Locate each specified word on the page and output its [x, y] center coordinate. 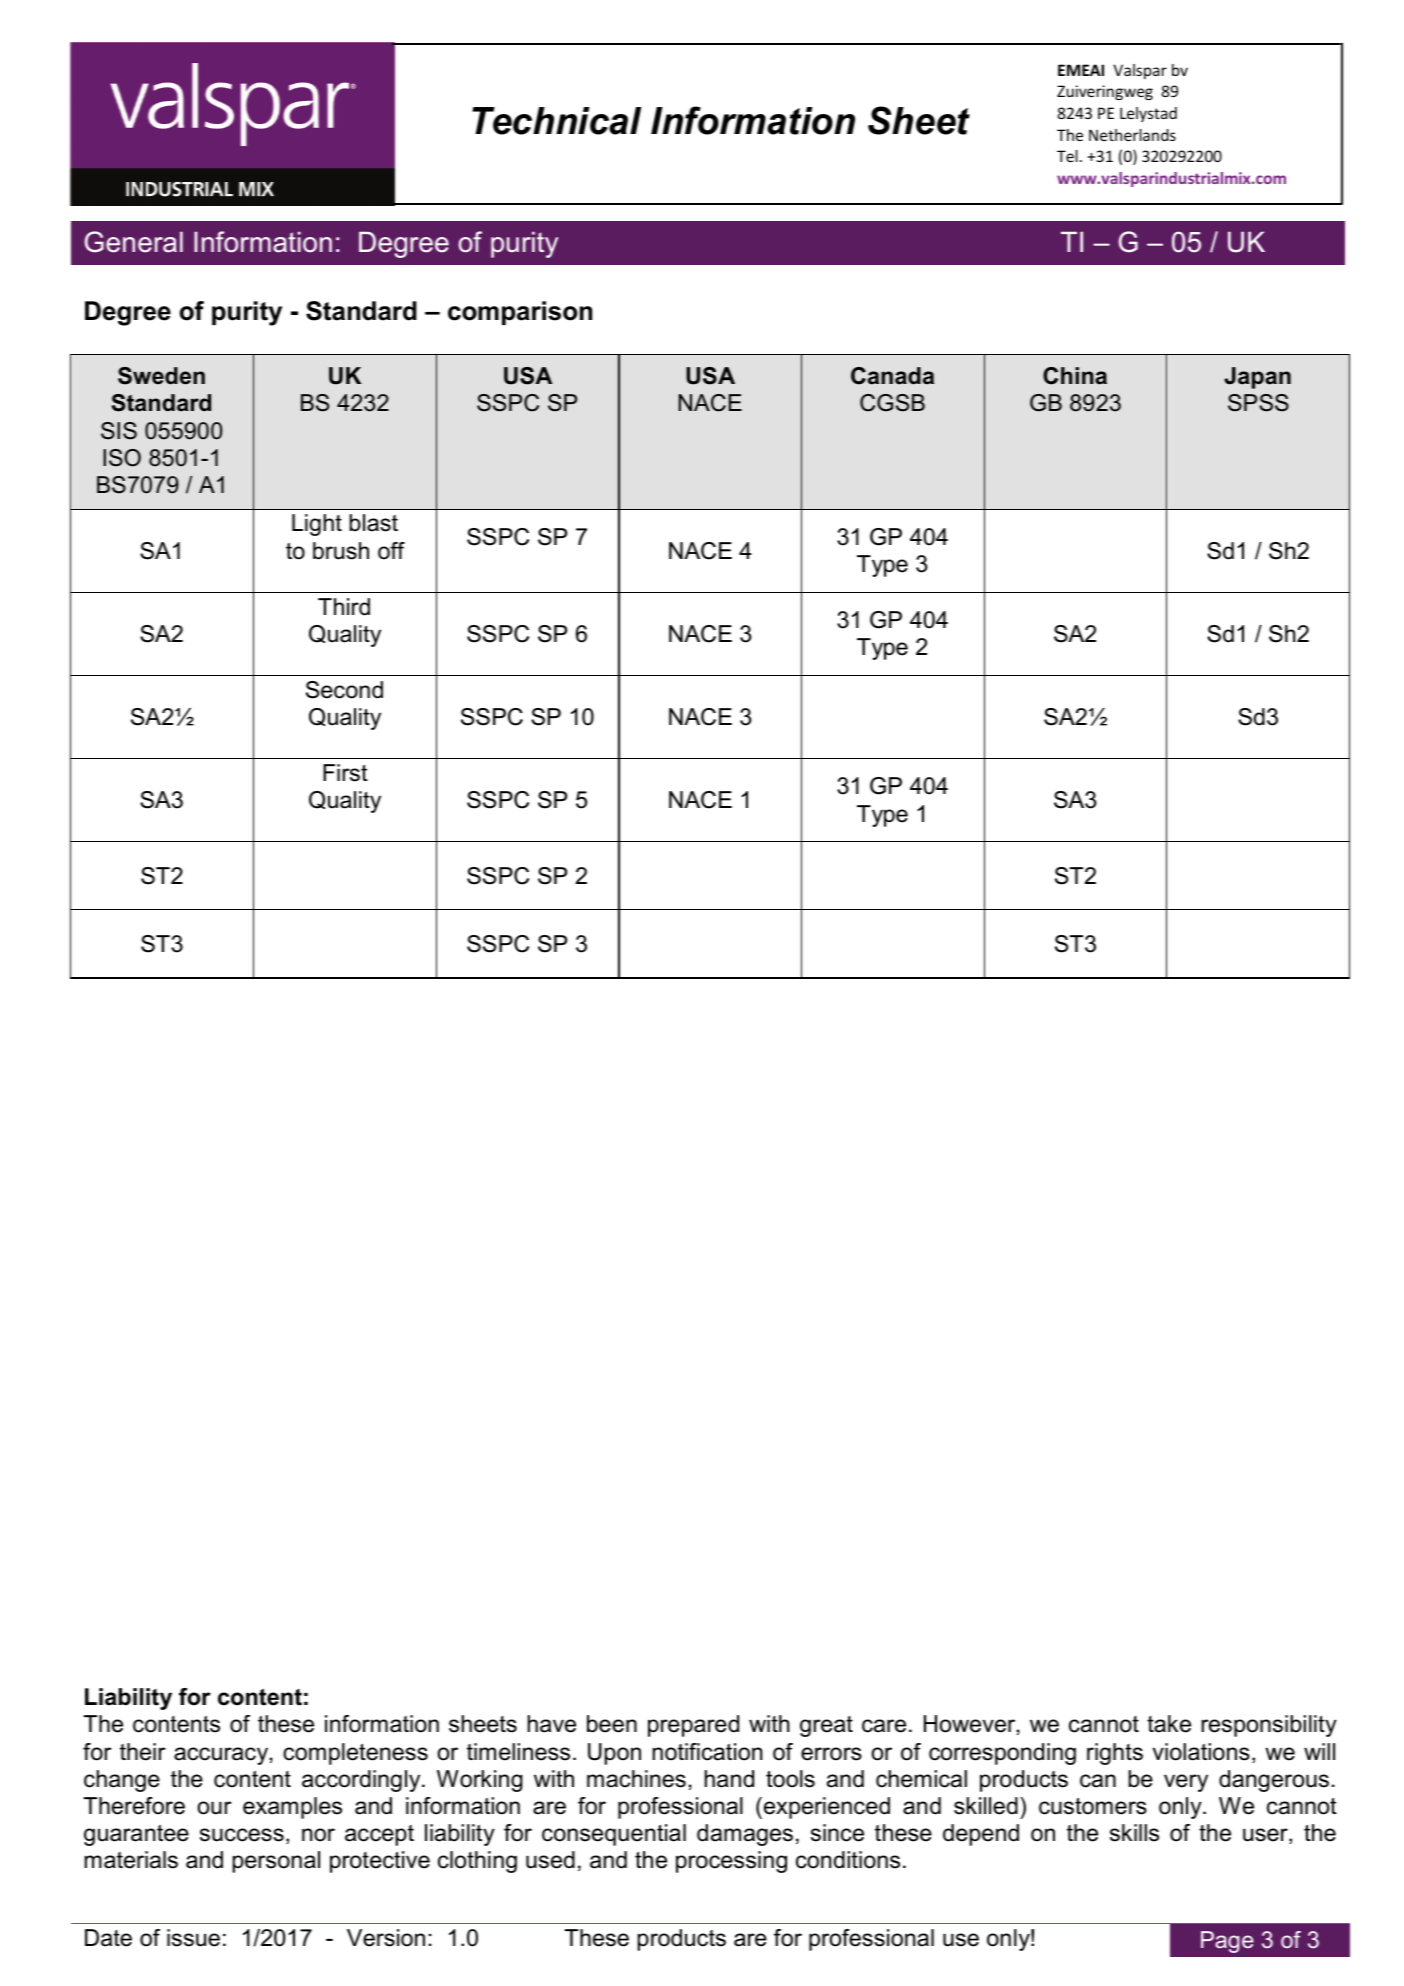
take [1169, 1724]
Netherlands [1132, 135]
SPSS [1258, 403]
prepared [693, 1726]
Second [344, 690]
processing [731, 1862]
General [134, 242]
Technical [556, 121]
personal [276, 1862]
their [143, 1752]
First [345, 773]
